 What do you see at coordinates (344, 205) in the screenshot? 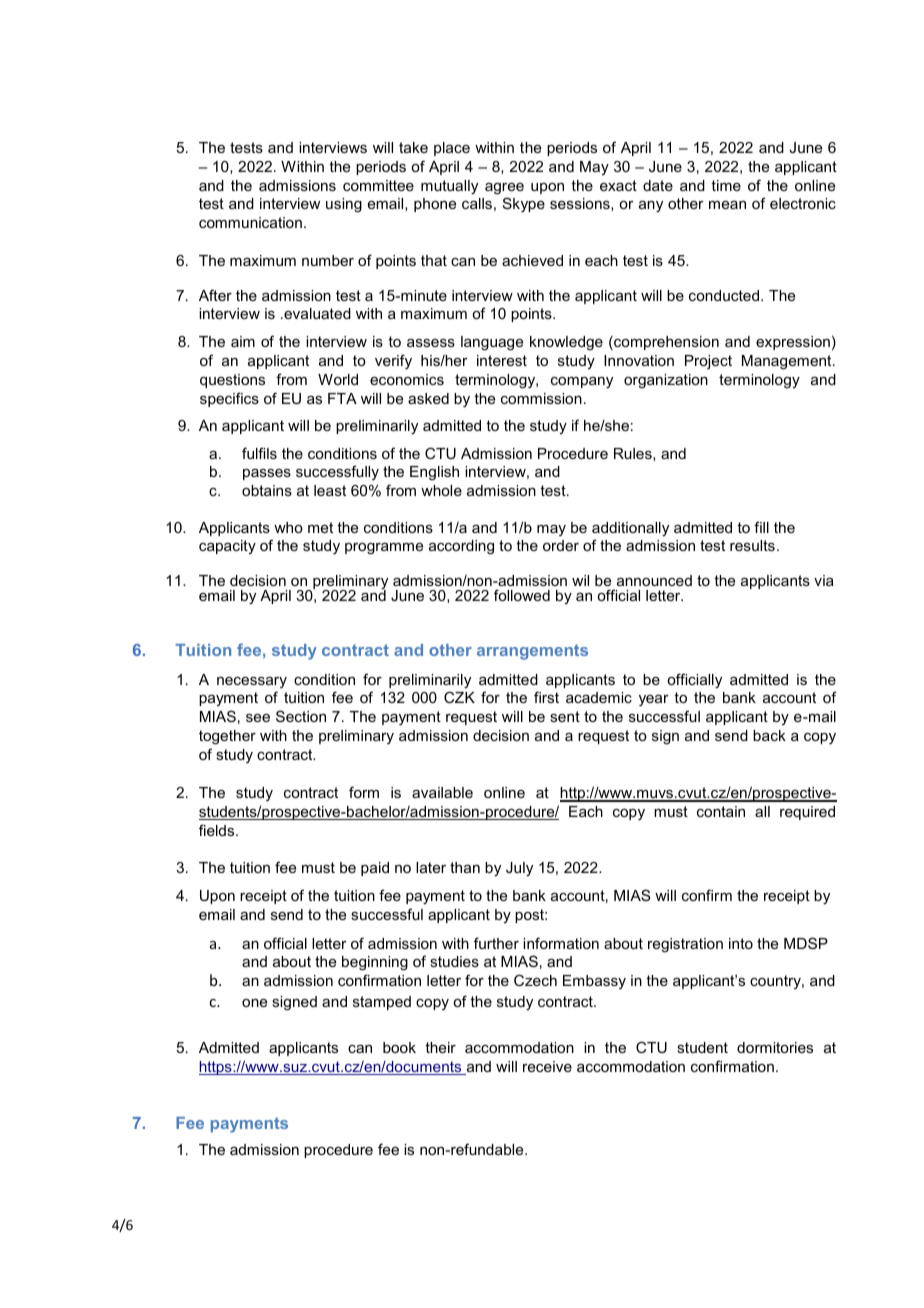
I see `using` at bounding box center [344, 205].
